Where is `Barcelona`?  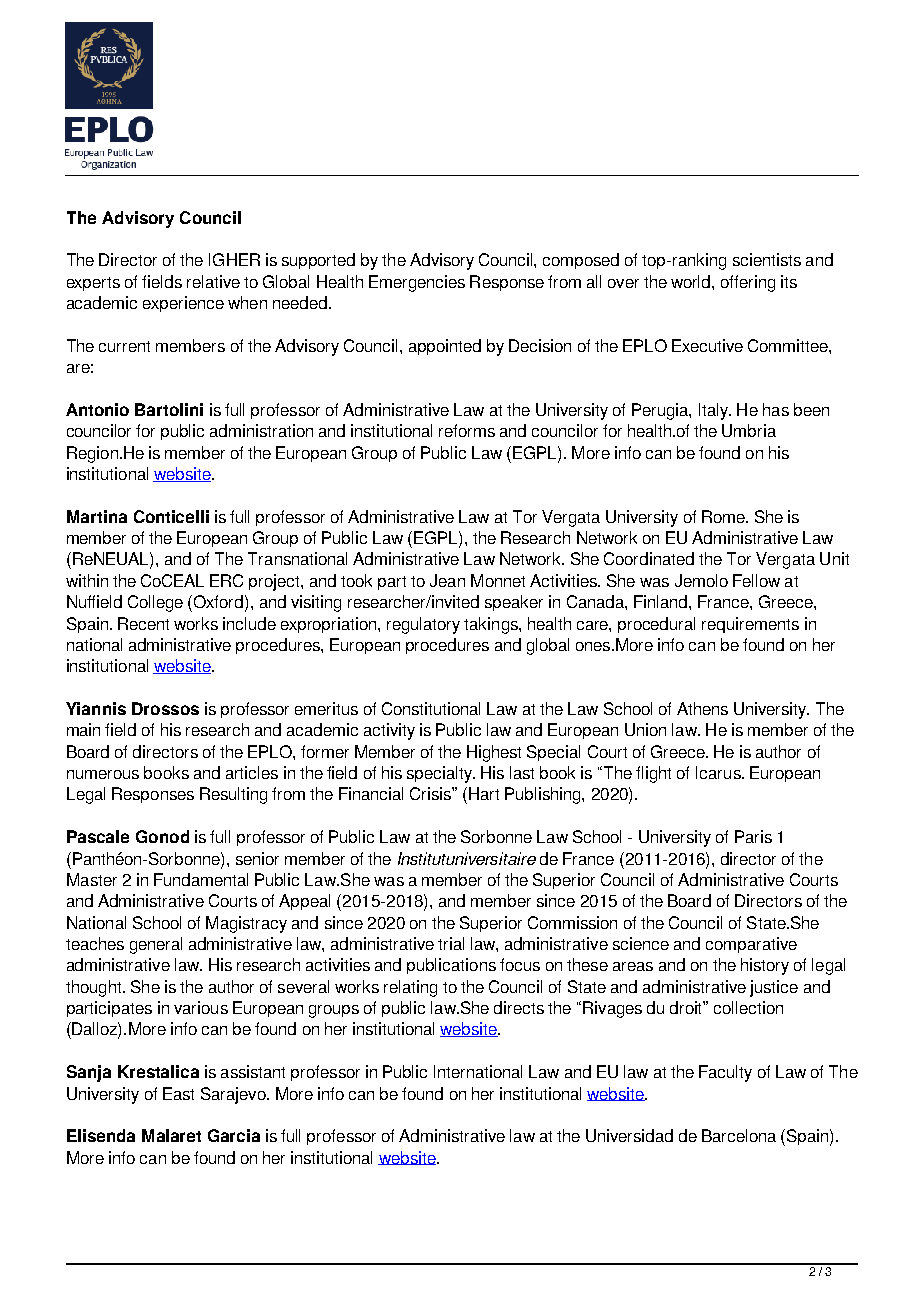
Barcelona is located at coordinates (739, 1135).
